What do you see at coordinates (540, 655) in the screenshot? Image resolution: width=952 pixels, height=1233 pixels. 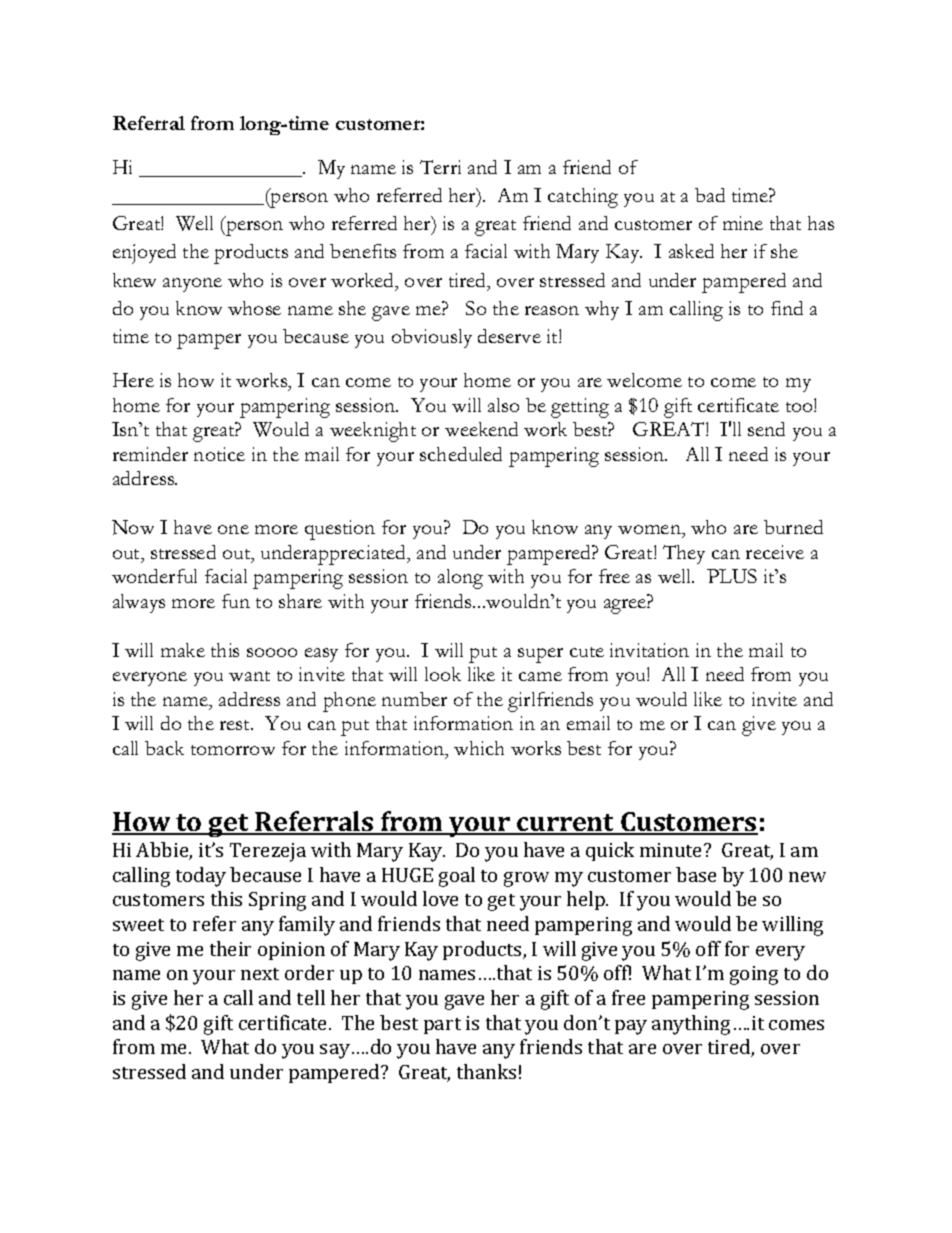 I see `super` at bounding box center [540, 655].
